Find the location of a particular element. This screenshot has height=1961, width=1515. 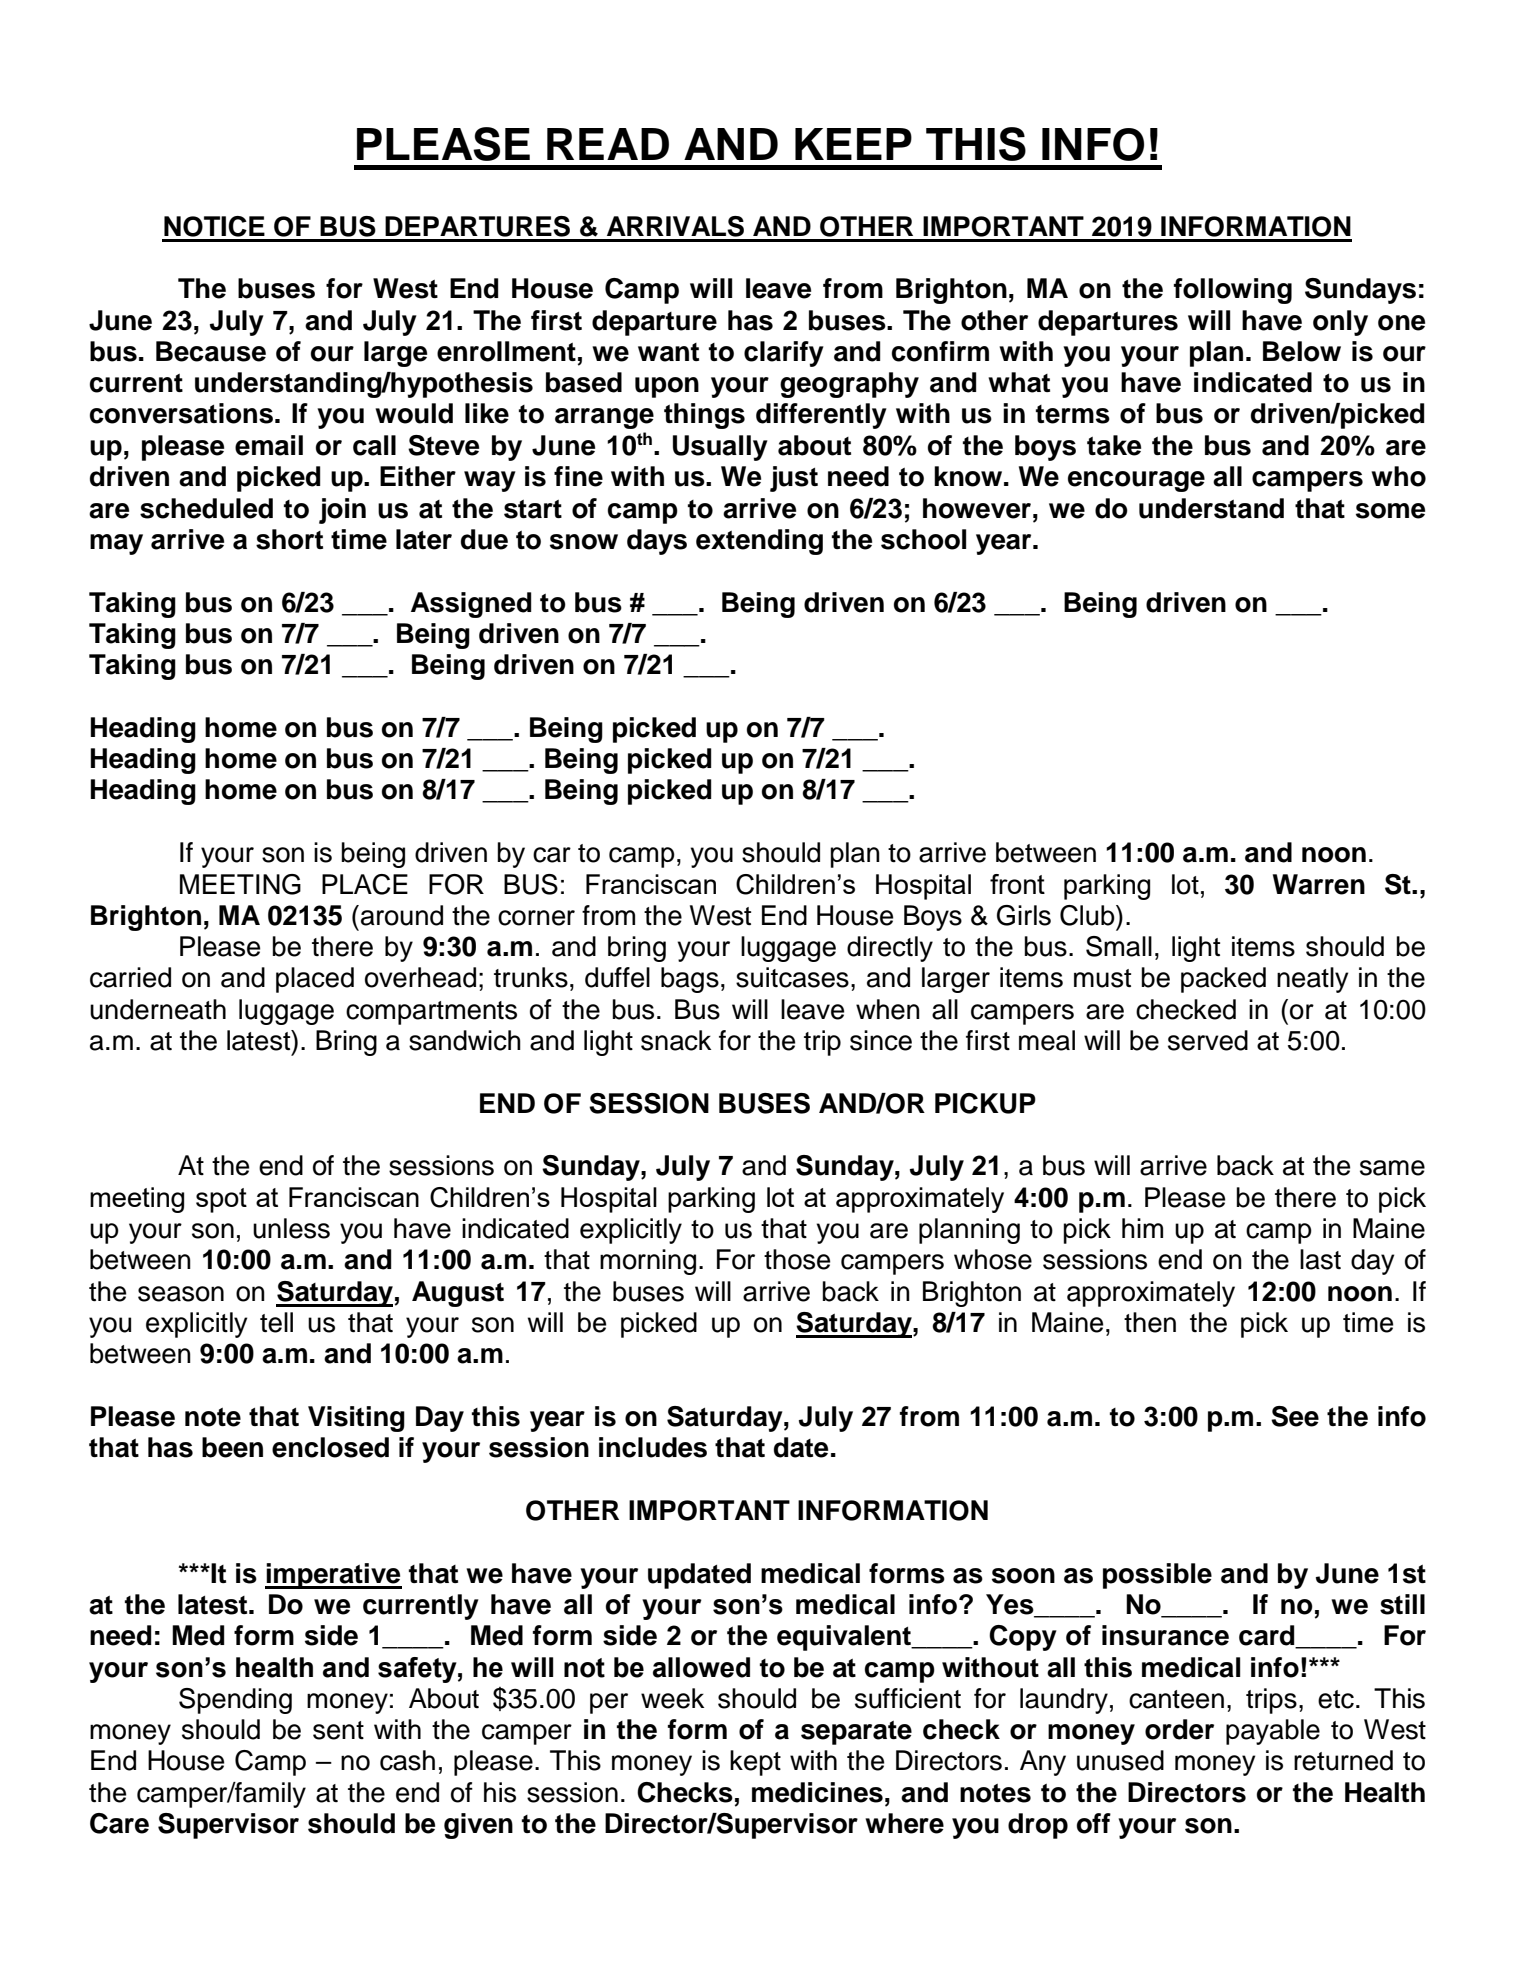

last is located at coordinates (1320, 1259).
